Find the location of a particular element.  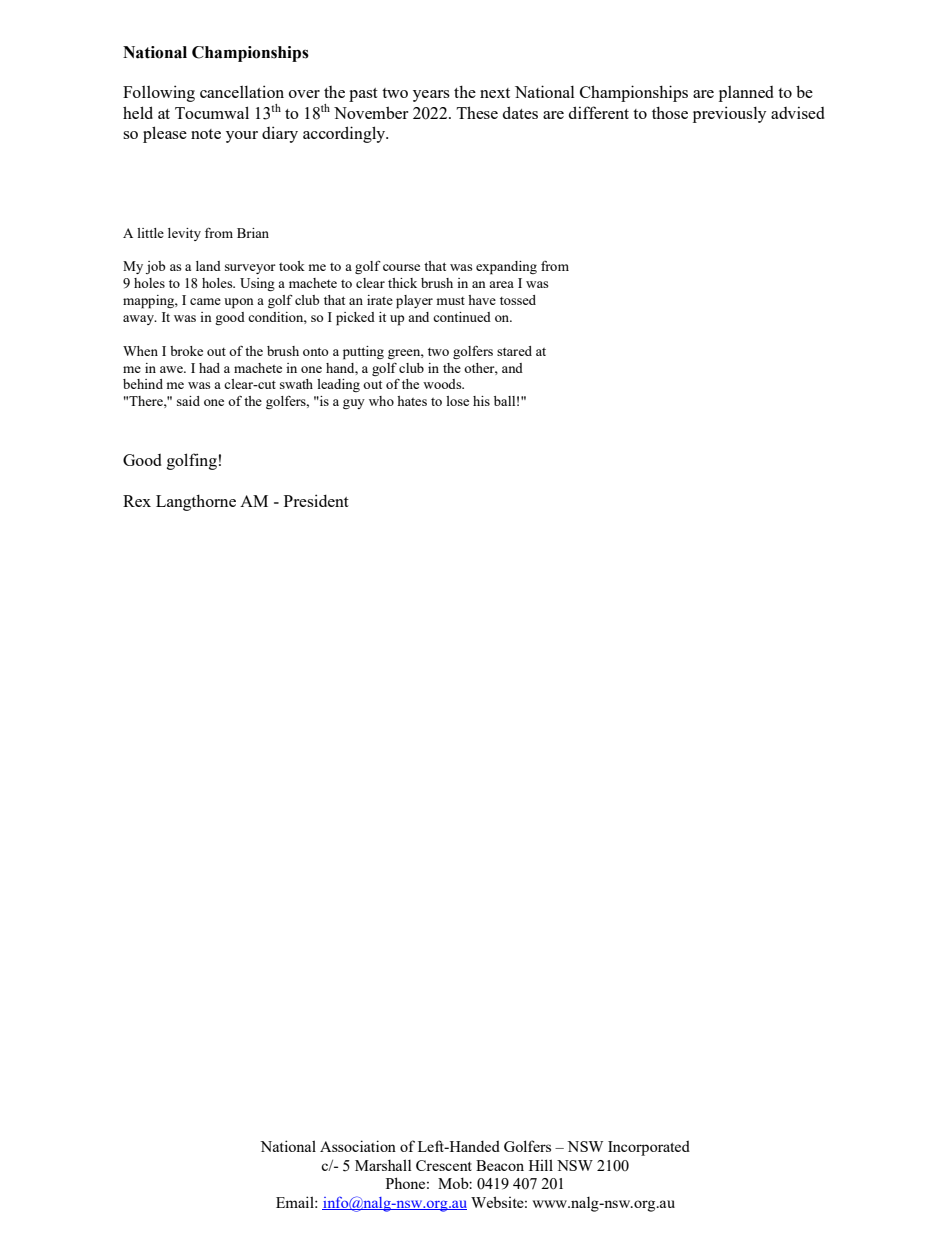

Association is located at coordinates (358, 1146).
